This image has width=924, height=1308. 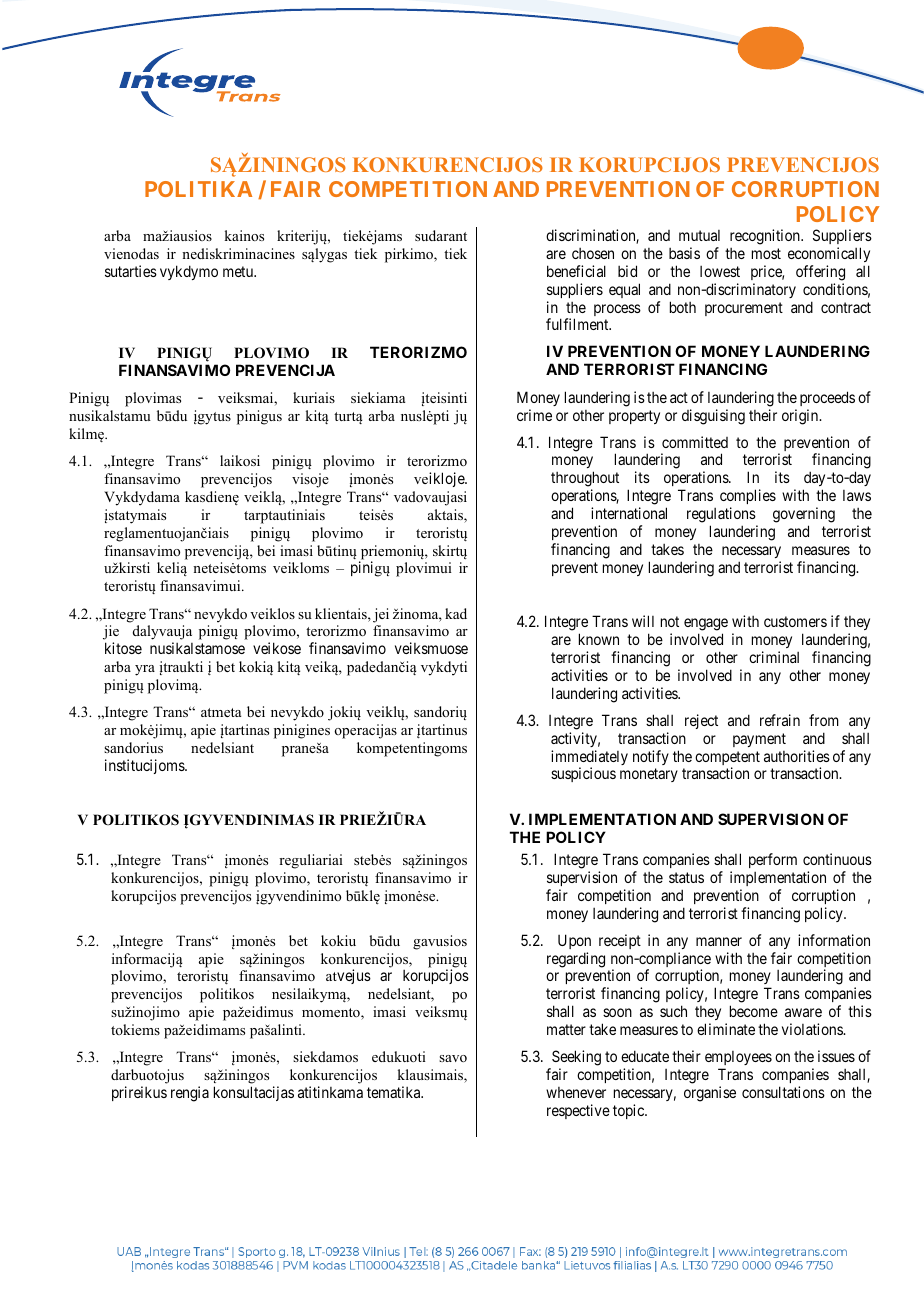 I want to click on whenever, so click(x=576, y=1092).
